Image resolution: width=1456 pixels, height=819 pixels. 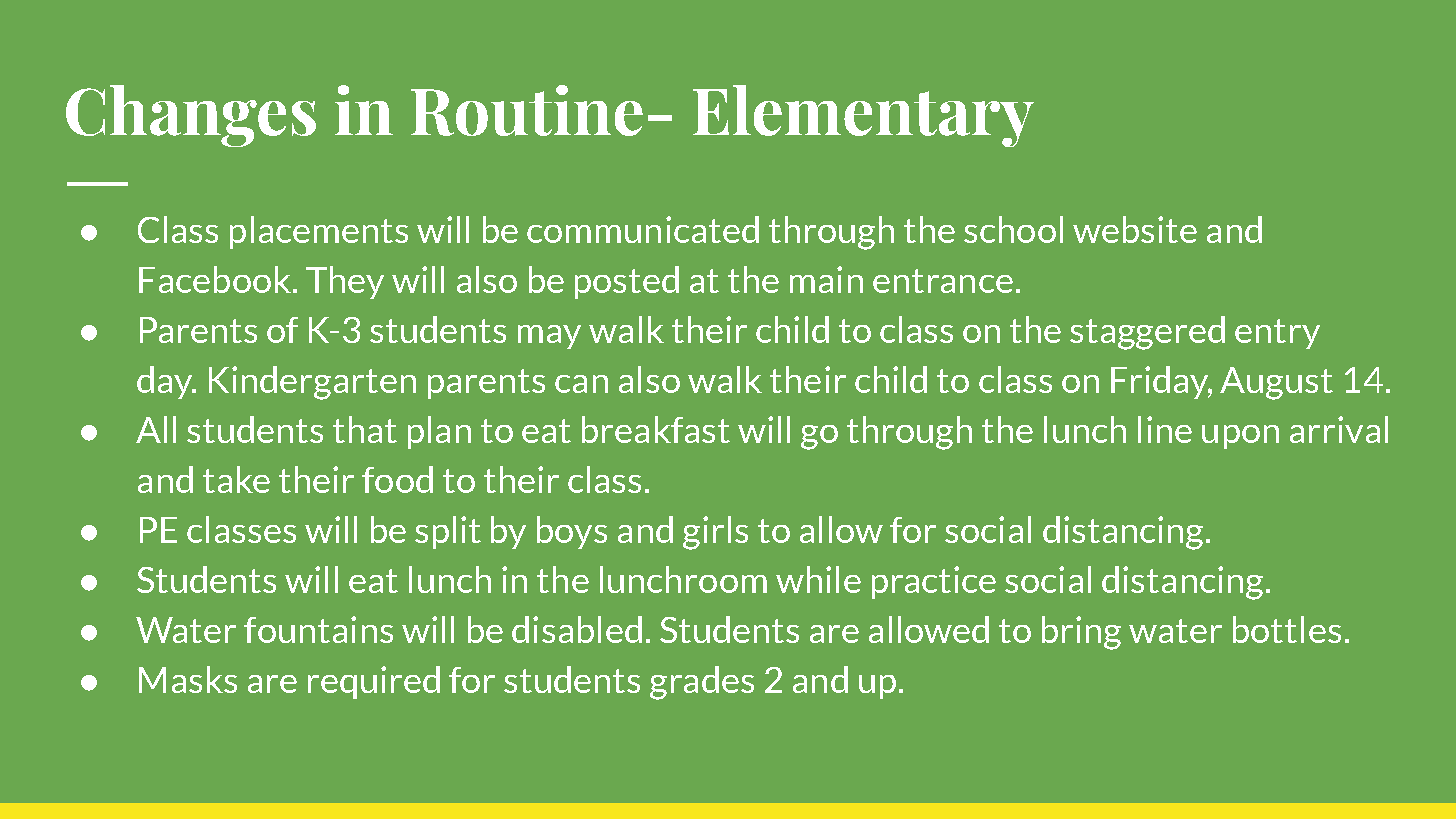 I want to click on communicated, so click(x=643, y=229).
